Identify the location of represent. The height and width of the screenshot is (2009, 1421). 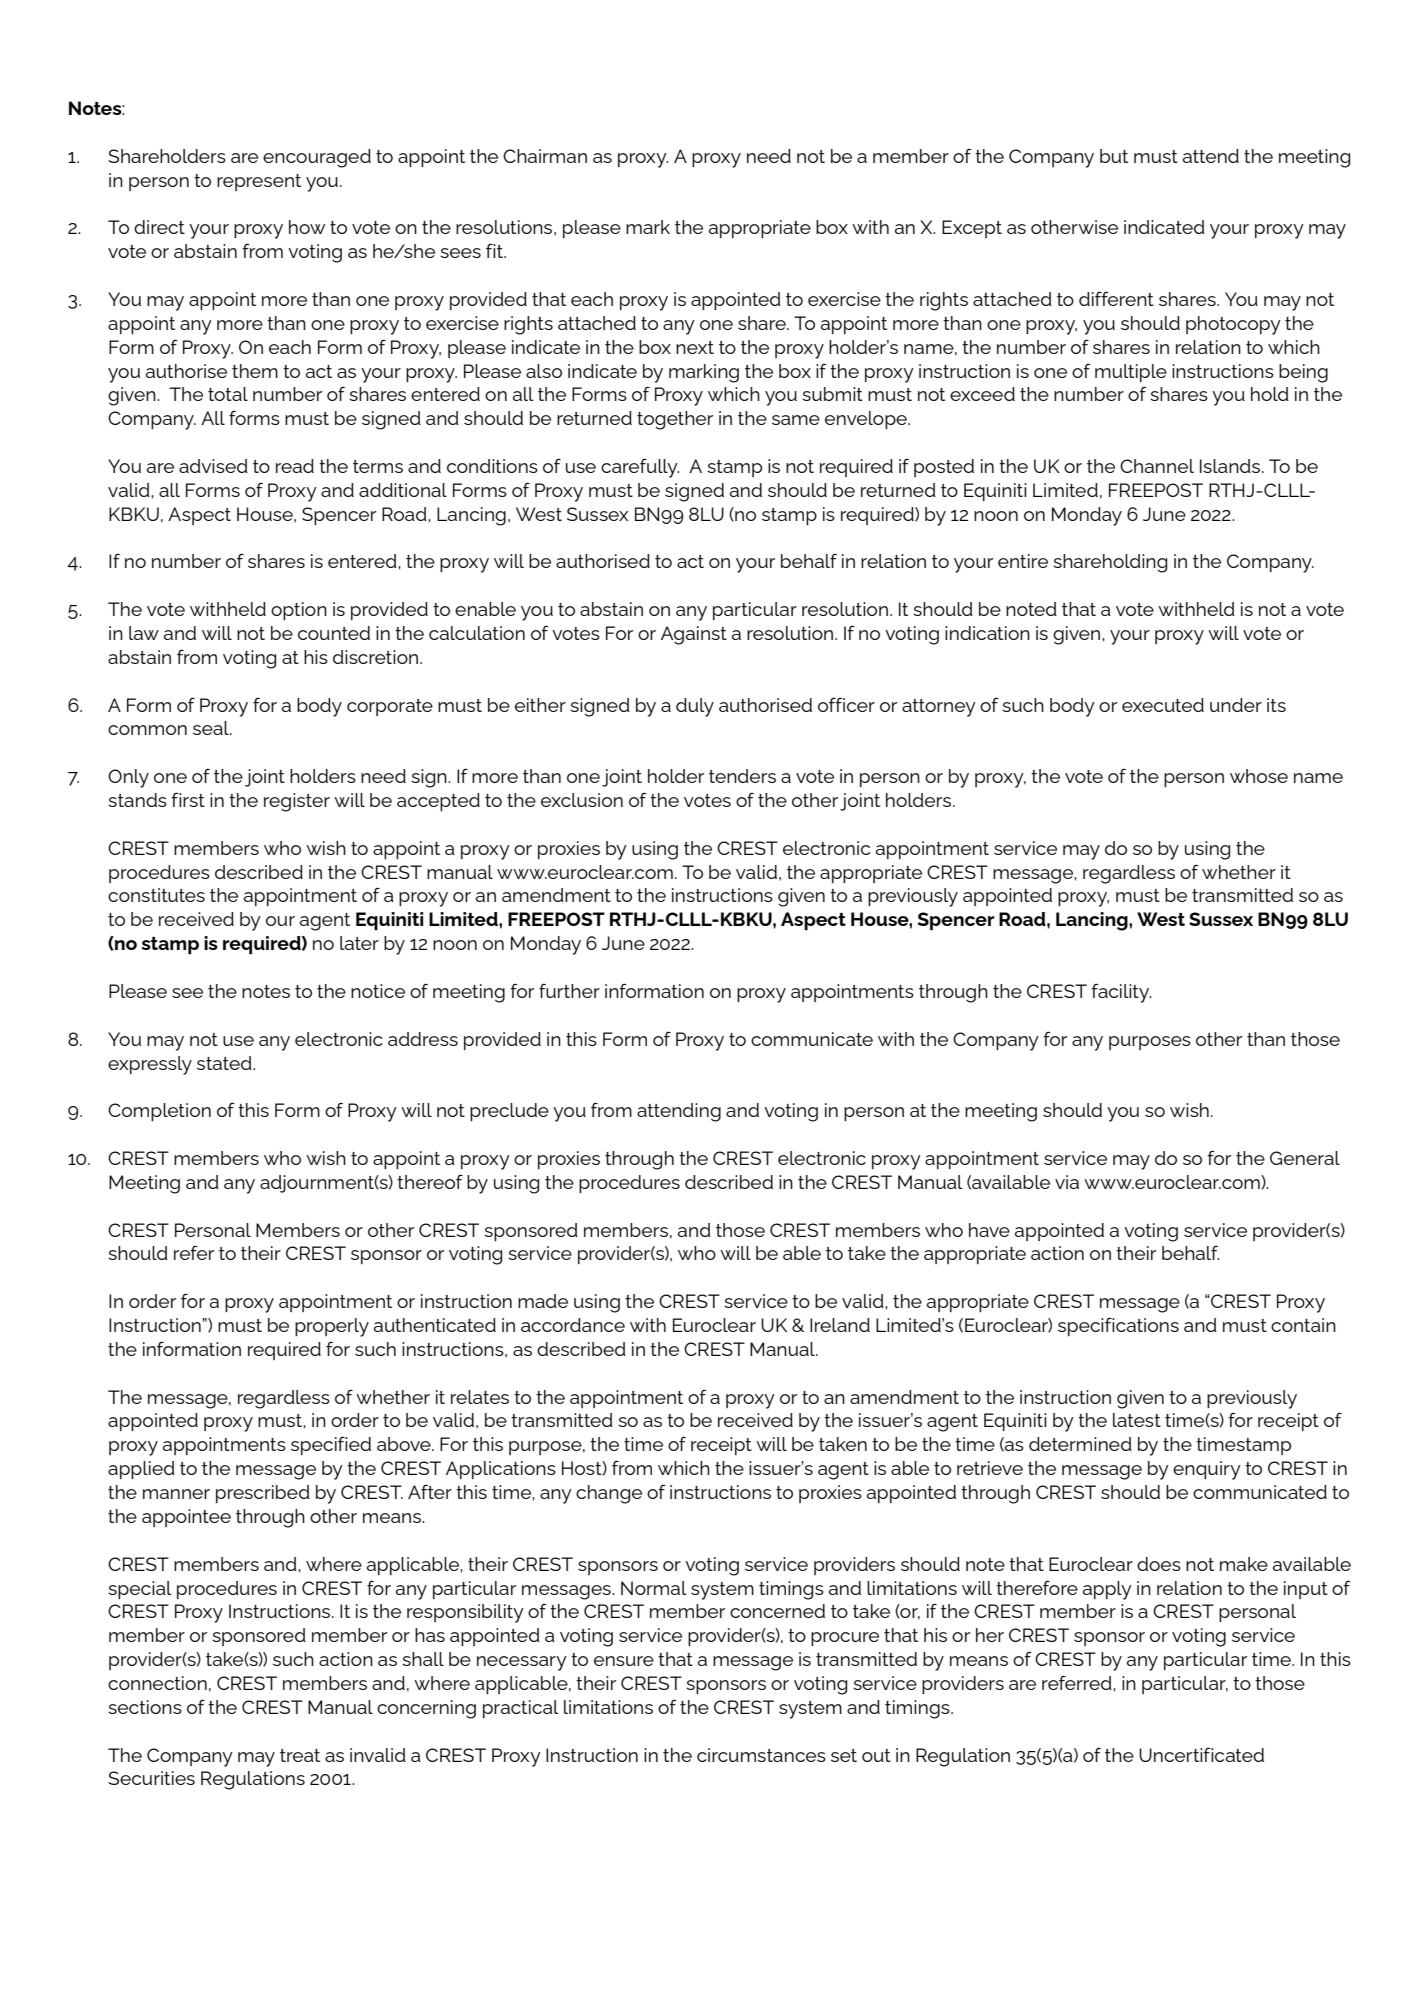
(259, 182).
